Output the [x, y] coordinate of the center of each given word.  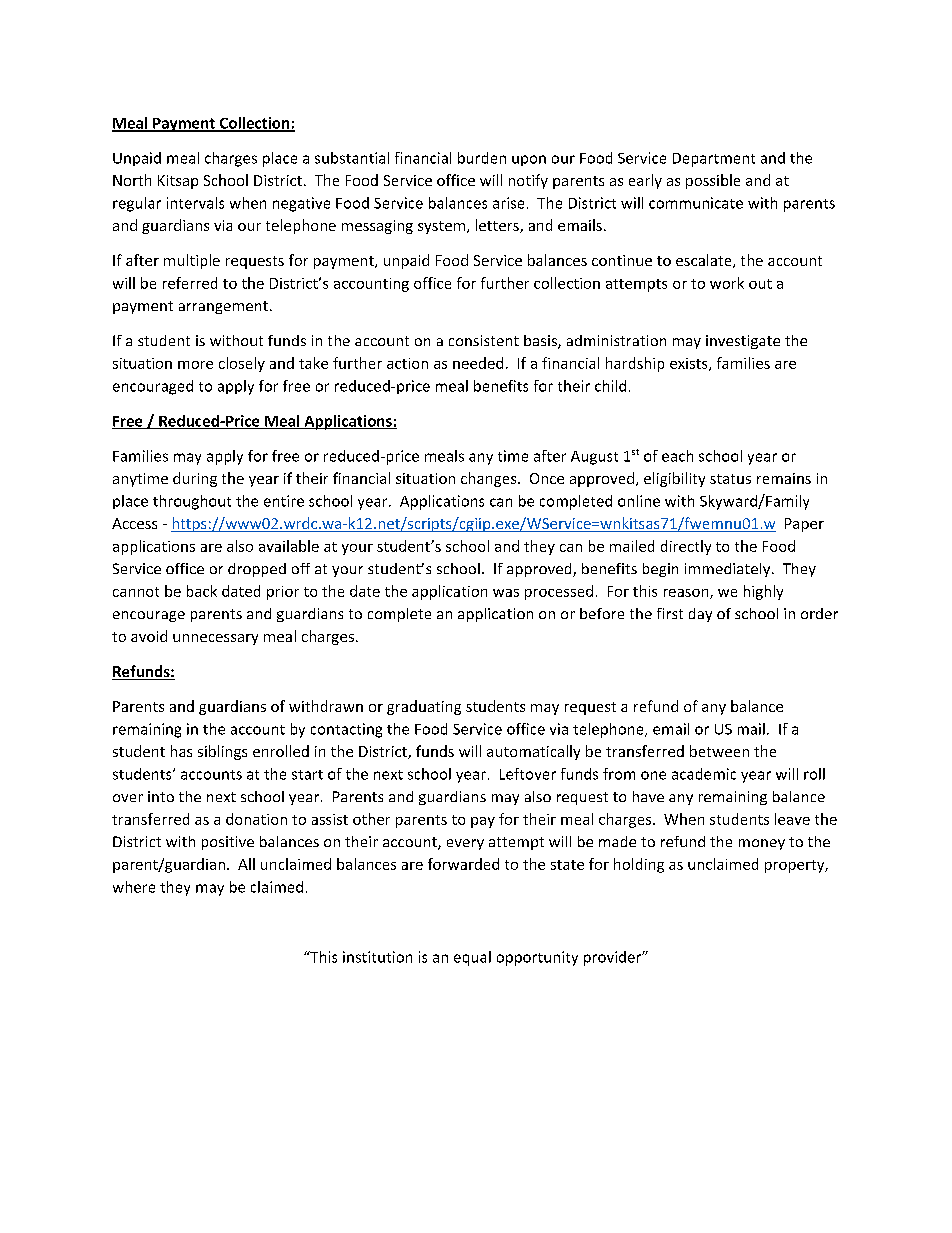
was [506, 593]
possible [713, 181]
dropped [257, 570]
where [134, 887]
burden [482, 158]
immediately [729, 570]
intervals [195, 203]
